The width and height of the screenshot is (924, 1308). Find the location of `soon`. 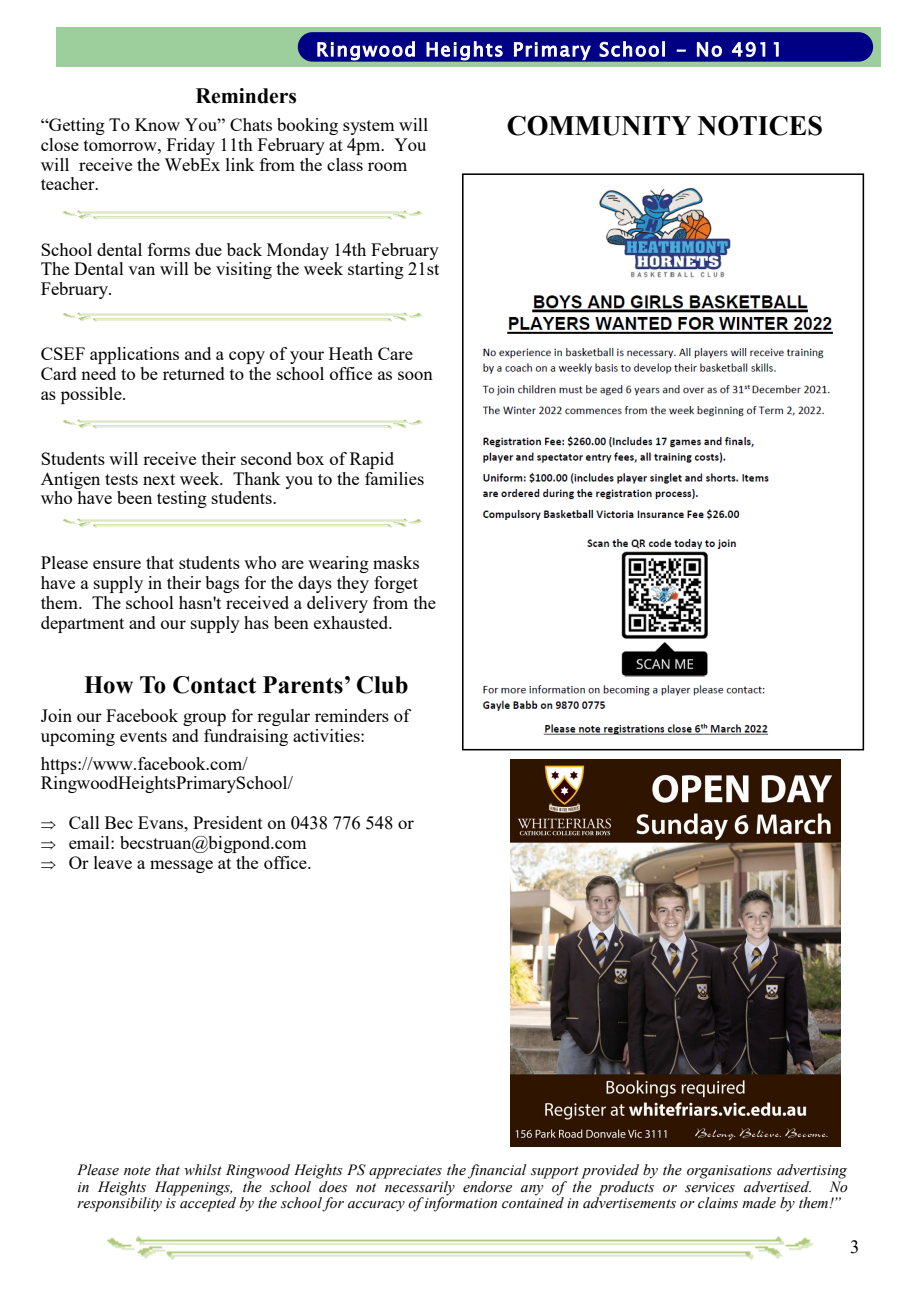

soon is located at coordinates (415, 375).
